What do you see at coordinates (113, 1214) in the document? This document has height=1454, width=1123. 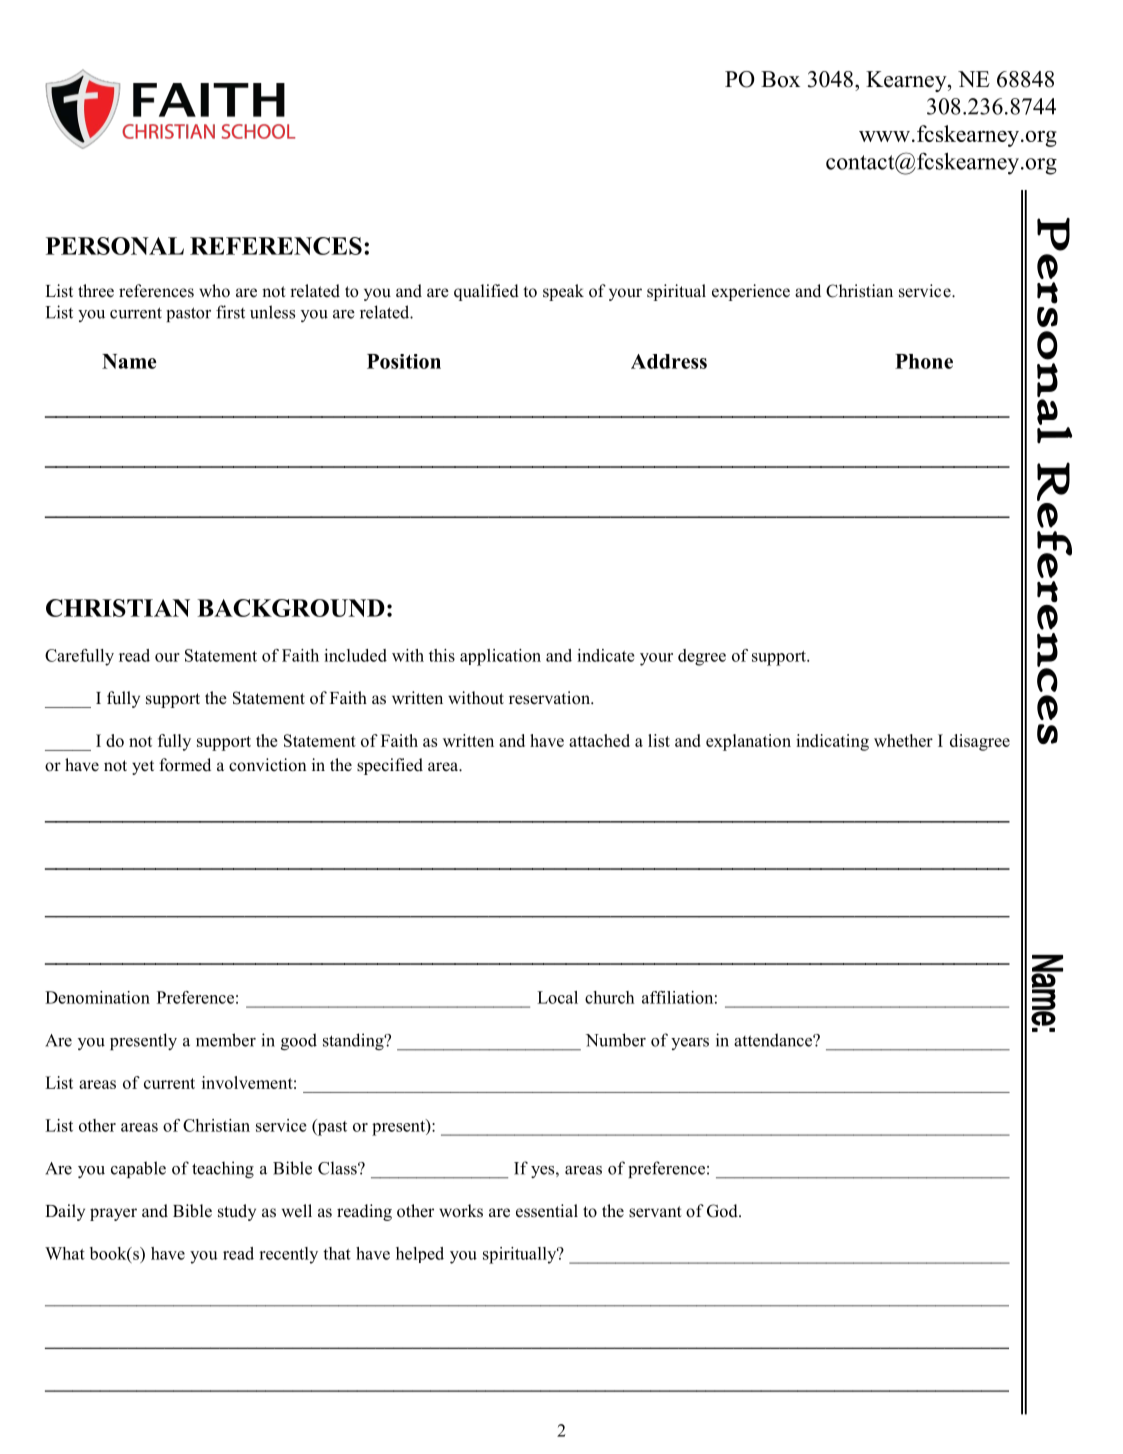 I see `prayer` at bounding box center [113, 1214].
